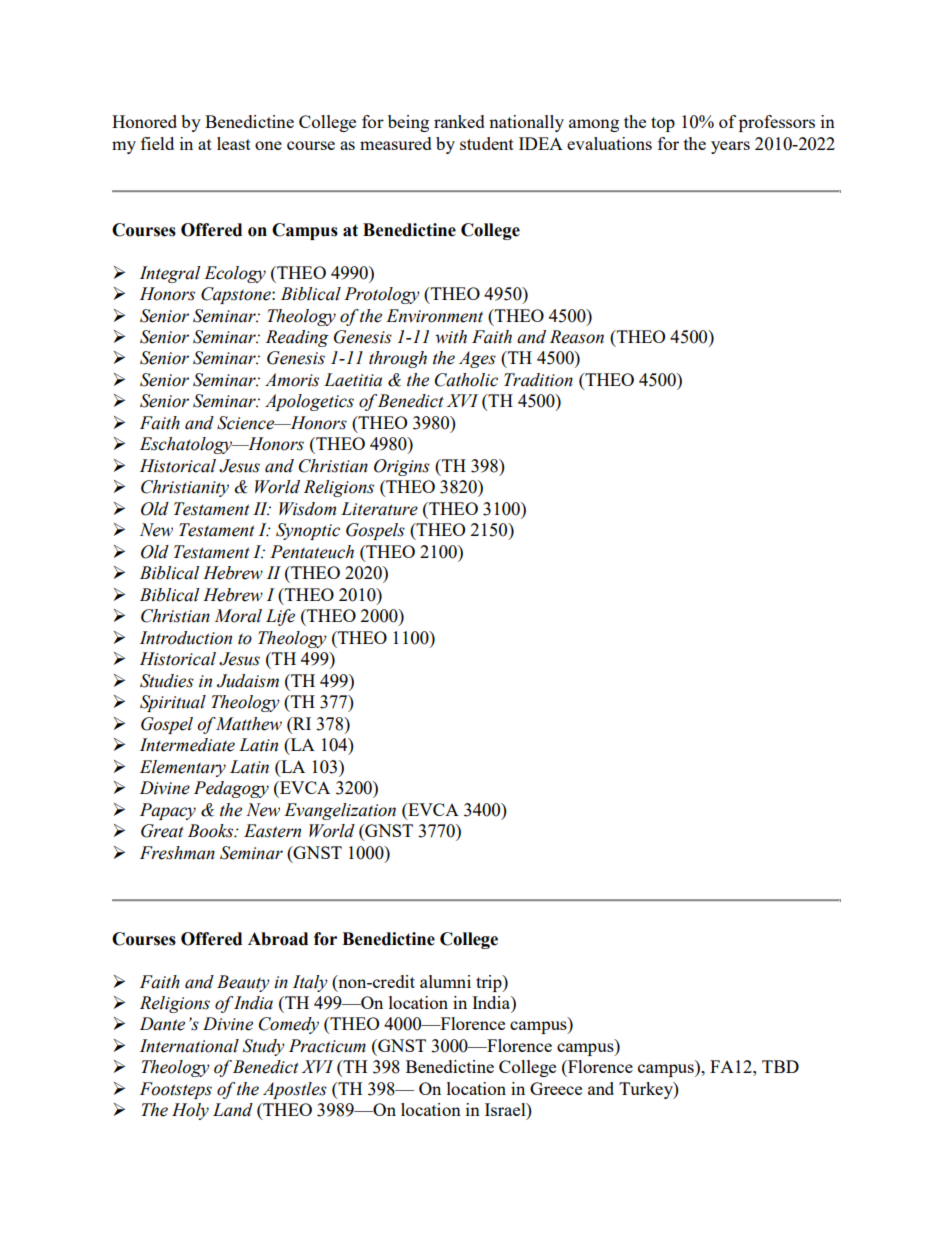 The height and width of the screenshot is (1233, 952). Describe the element at coordinates (730, 147) in the screenshot. I see `years` at that location.
